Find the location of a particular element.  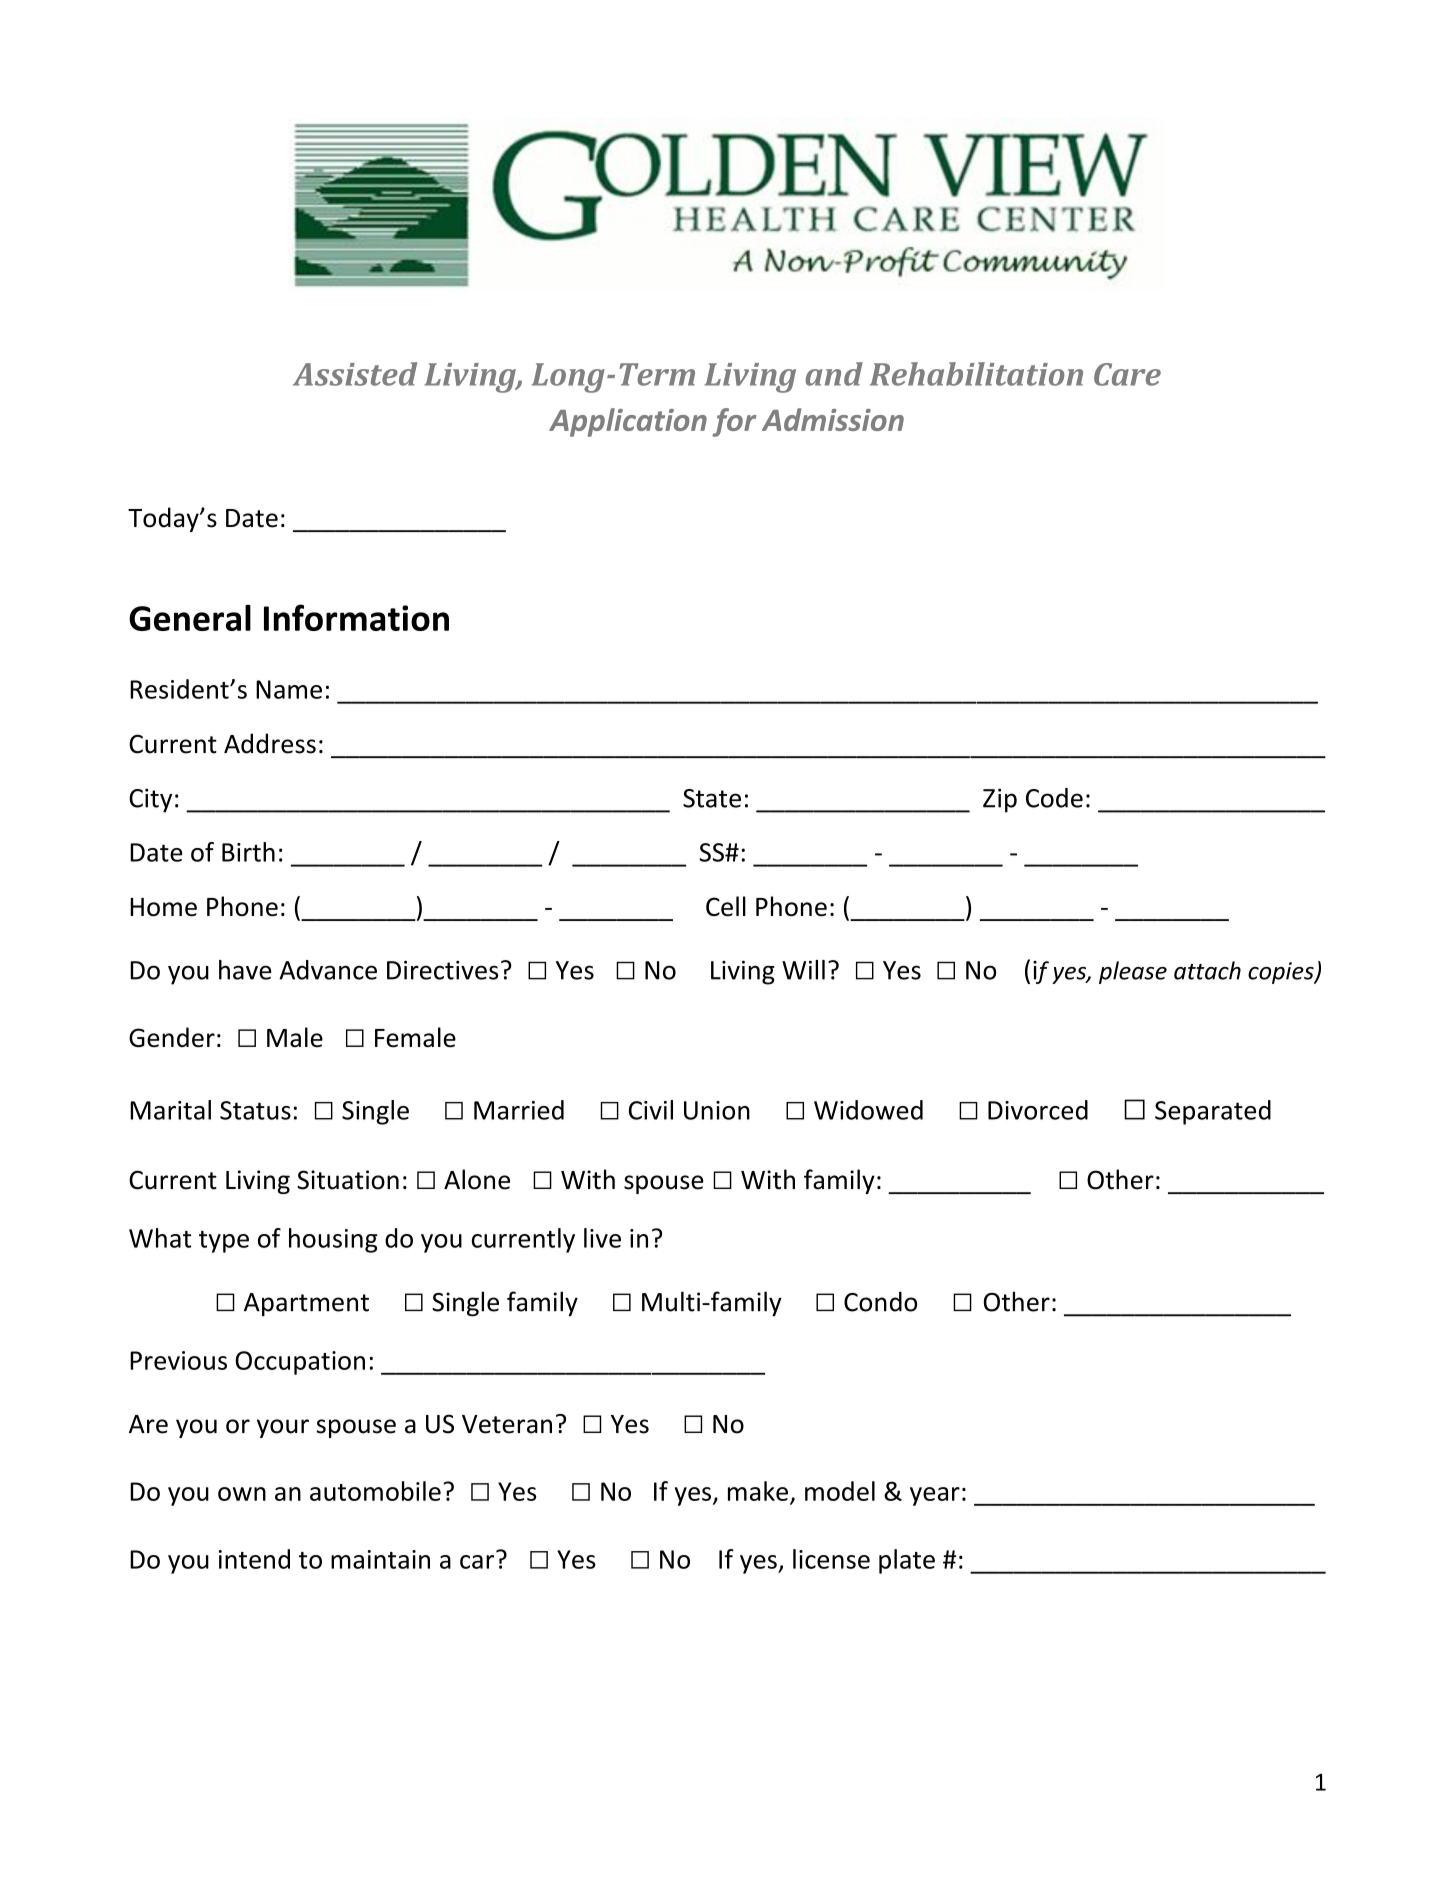

make is located at coordinates (758, 1491).
